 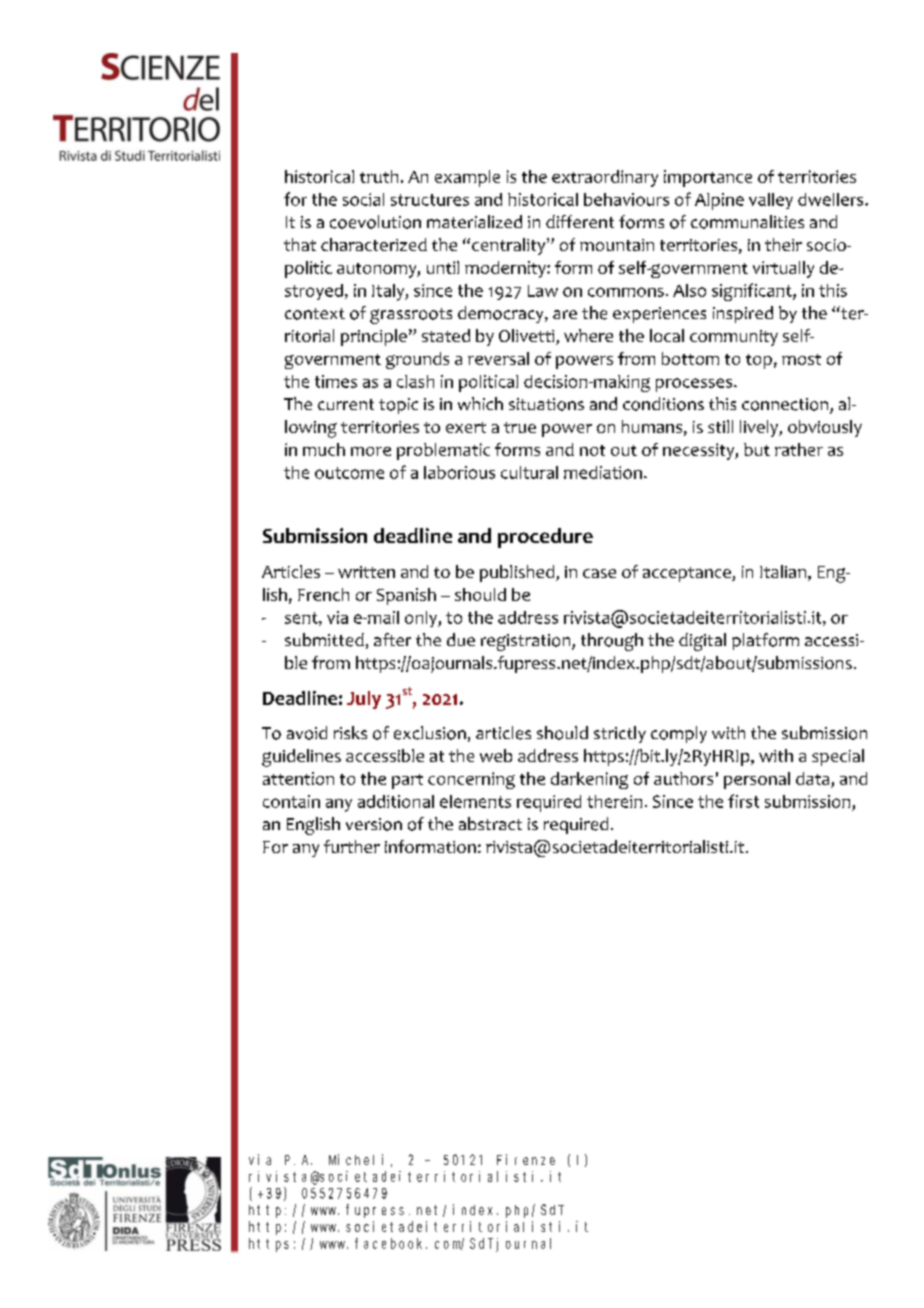 What do you see at coordinates (526, 1159) in the page?
I see `Firenze` at bounding box center [526, 1159].
